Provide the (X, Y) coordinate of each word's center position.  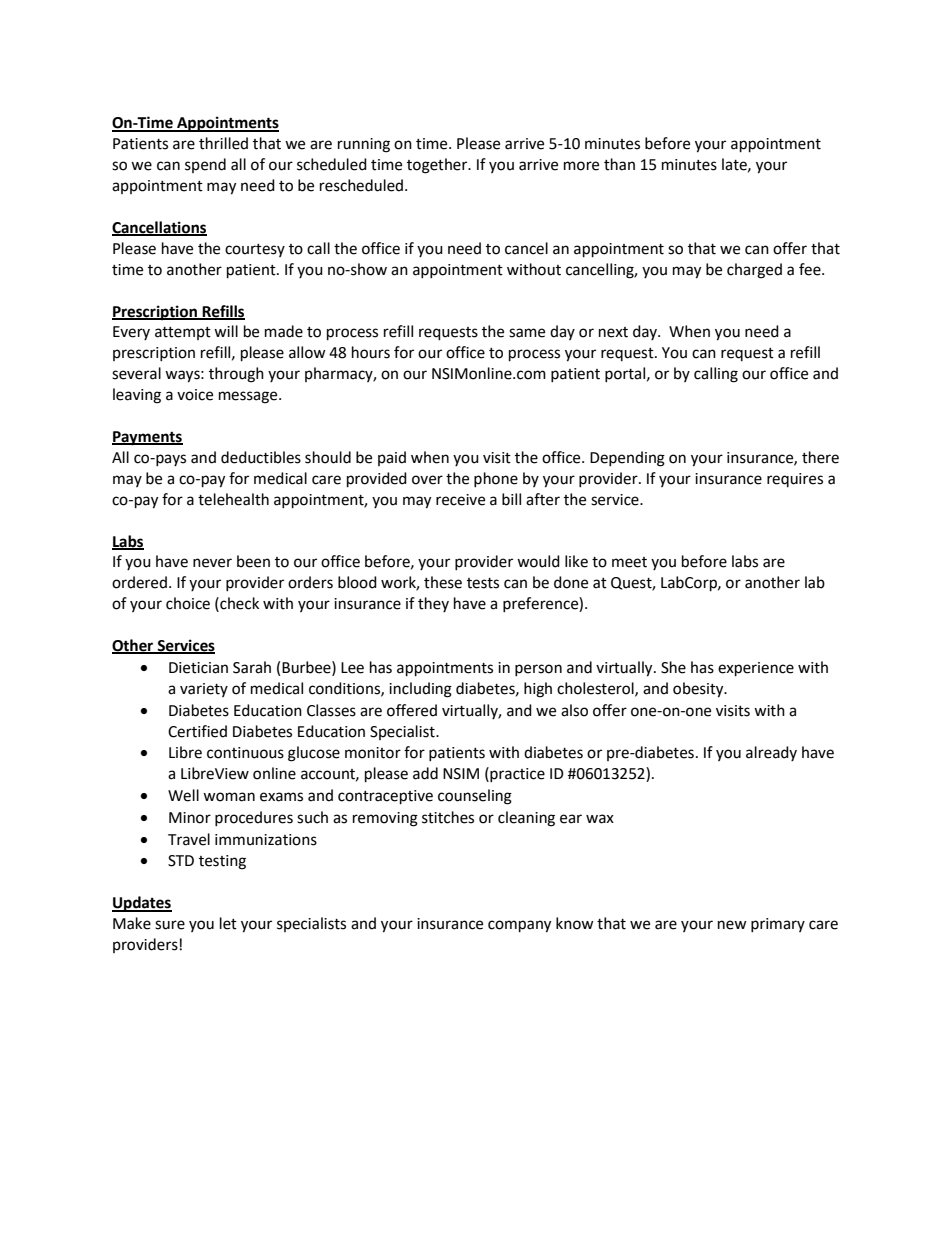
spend (205, 165)
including (420, 690)
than (619, 164)
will (226, 331)
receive (460, 500)
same (527, 333)
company (519, 926)
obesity (699, 690)
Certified (197, 731)
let (228, 923)
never (212, 563)
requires (795, 480)
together (438, 166)
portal (625, 374)
